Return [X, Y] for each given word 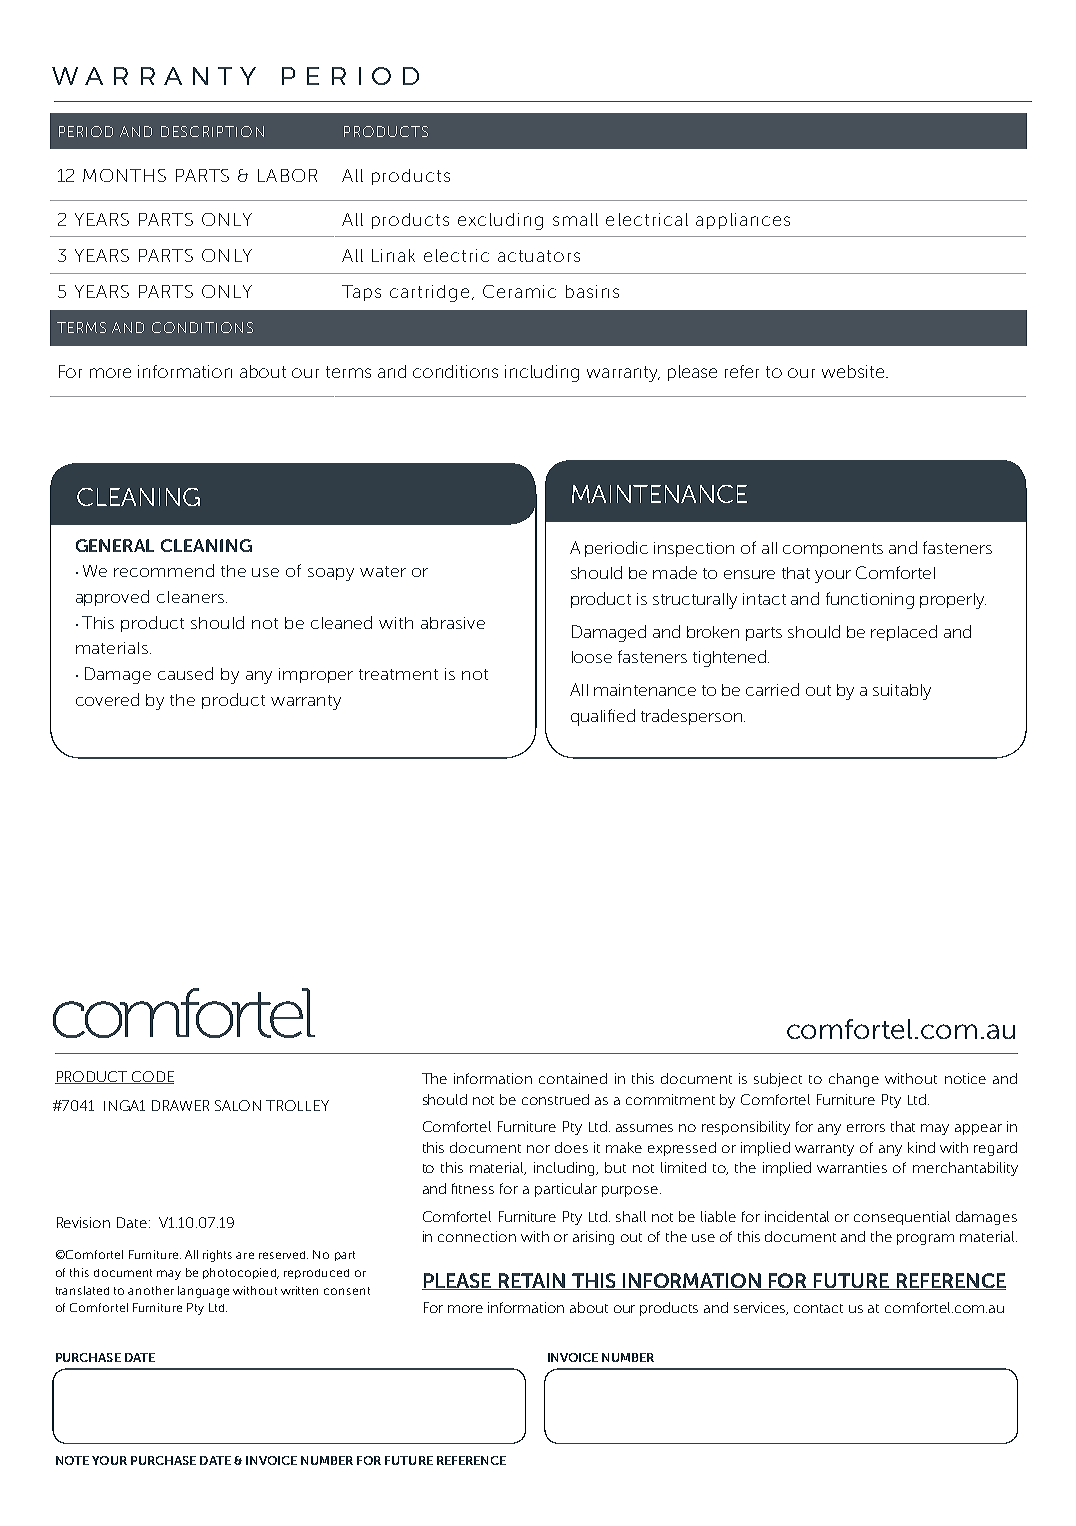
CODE [152, 1077]
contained [573, 1078]
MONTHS [124, 175]
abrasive [453, 623]
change [854, 1080]
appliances [743, 221]
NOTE [72, 1460]
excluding [500, 221]
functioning [870, 600]
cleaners [192, 597]
